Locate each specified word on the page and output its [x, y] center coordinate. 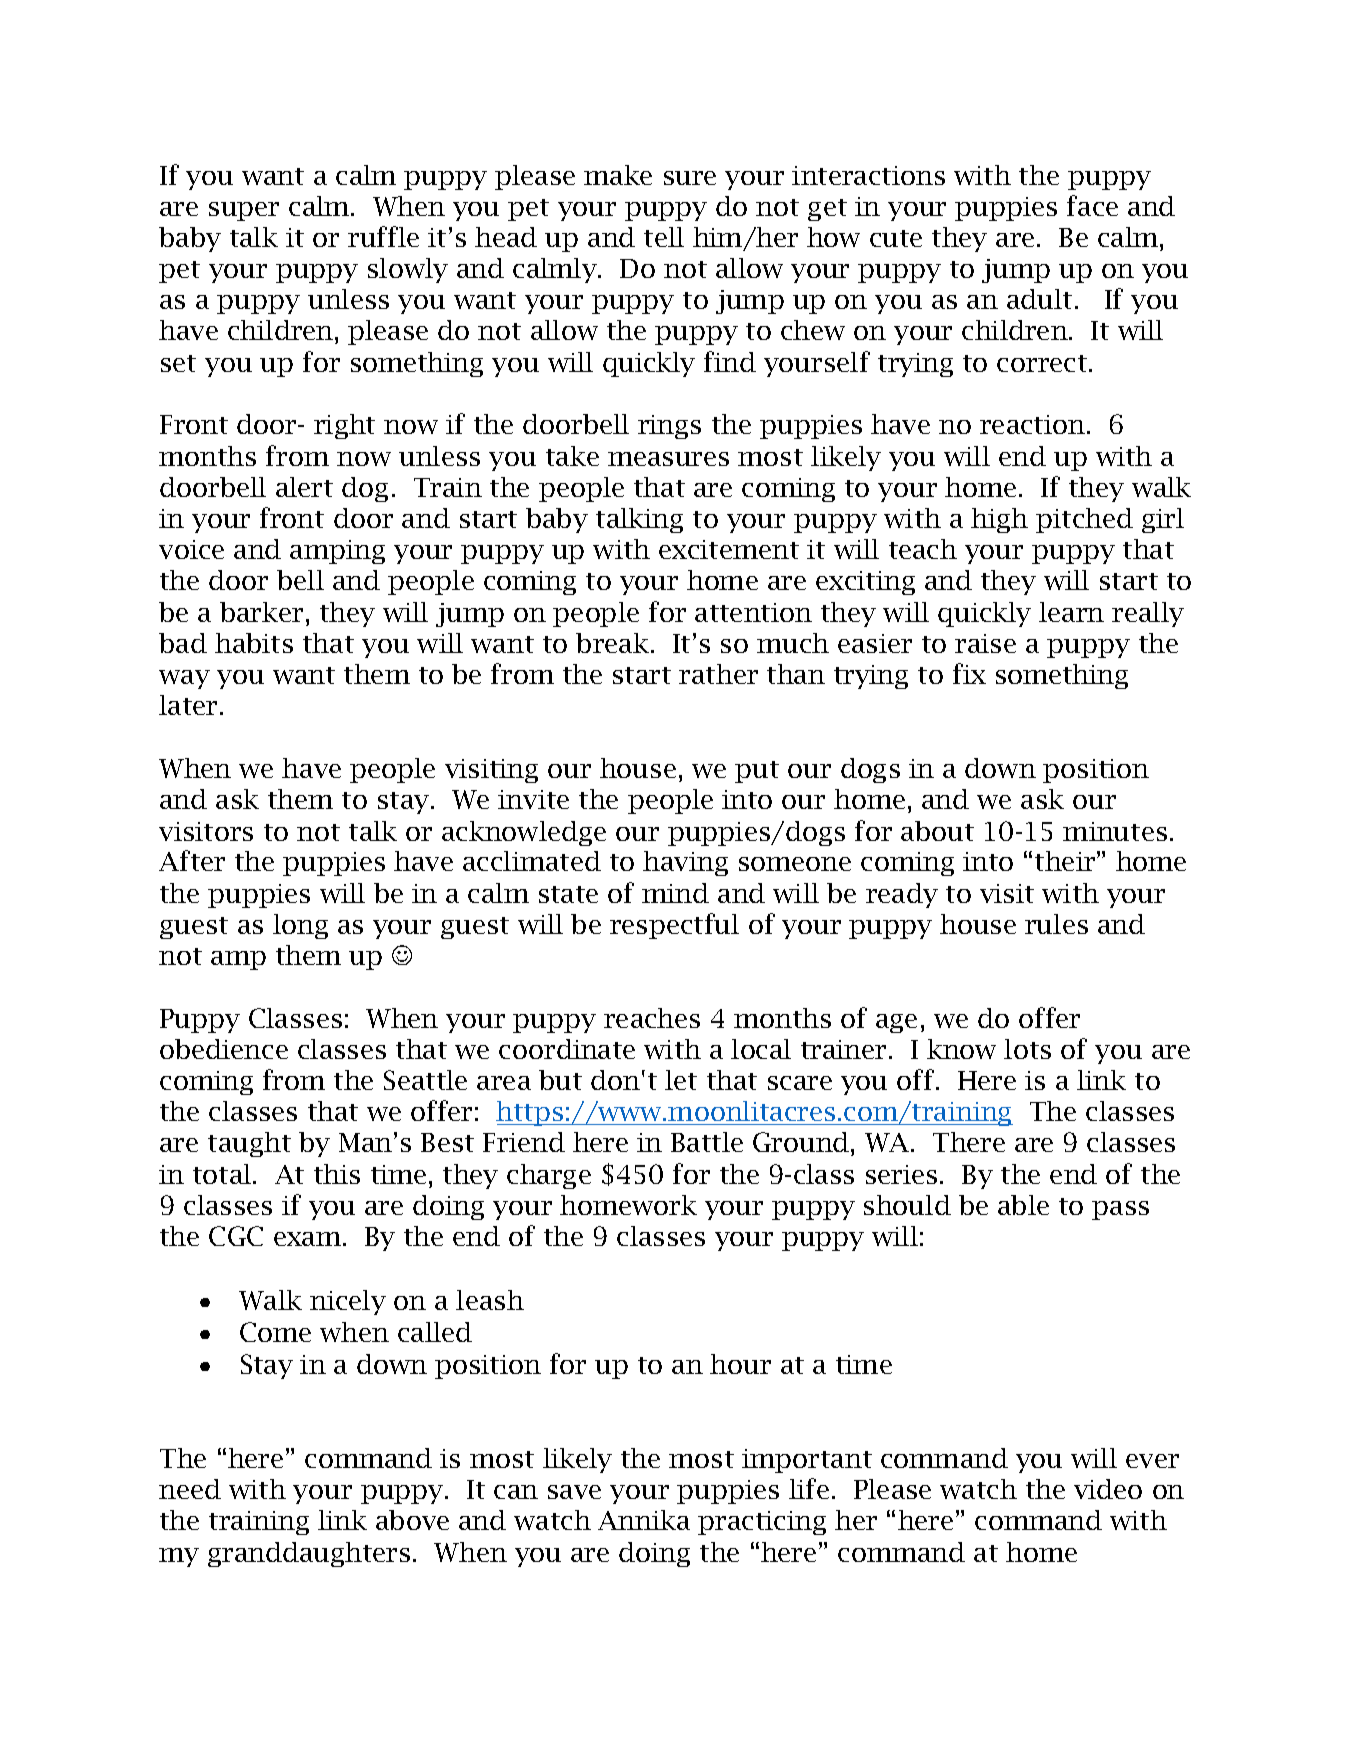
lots [1027, 1049]
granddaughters [309, 1554]
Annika [644, 1520]
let [681, 1080]
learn [1071, 612]
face [1092, 205]
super [244, 211]
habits [254, 643]
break [614, 643]
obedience [224, 1049]
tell [664, 237]
